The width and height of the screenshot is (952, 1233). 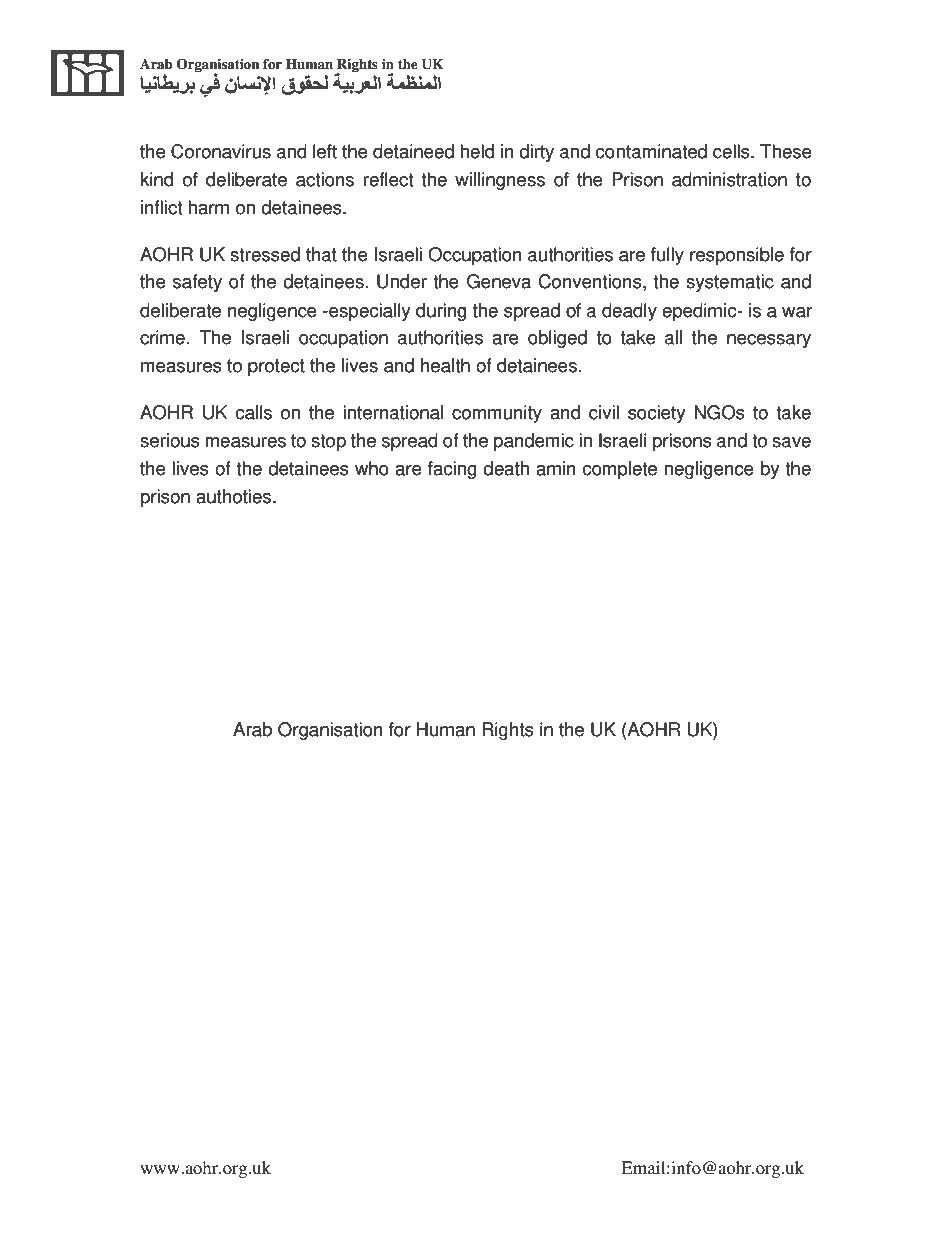 What do you see at coordinates (276, 367) in the screenshot?
I see `protect` at bounding box center [276, 367].
